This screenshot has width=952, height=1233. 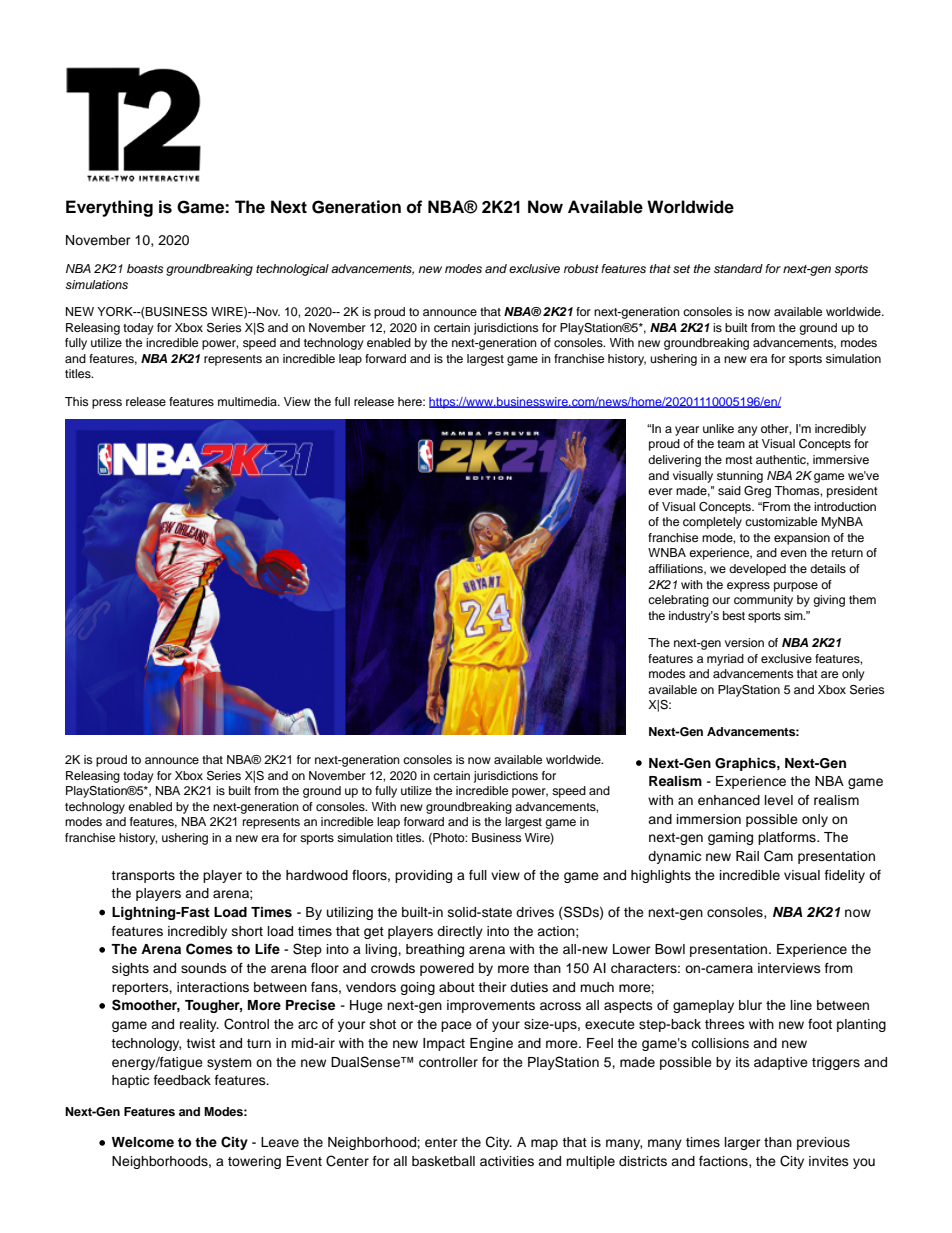 I want to click on myriad, so click(x=725, y=660).
